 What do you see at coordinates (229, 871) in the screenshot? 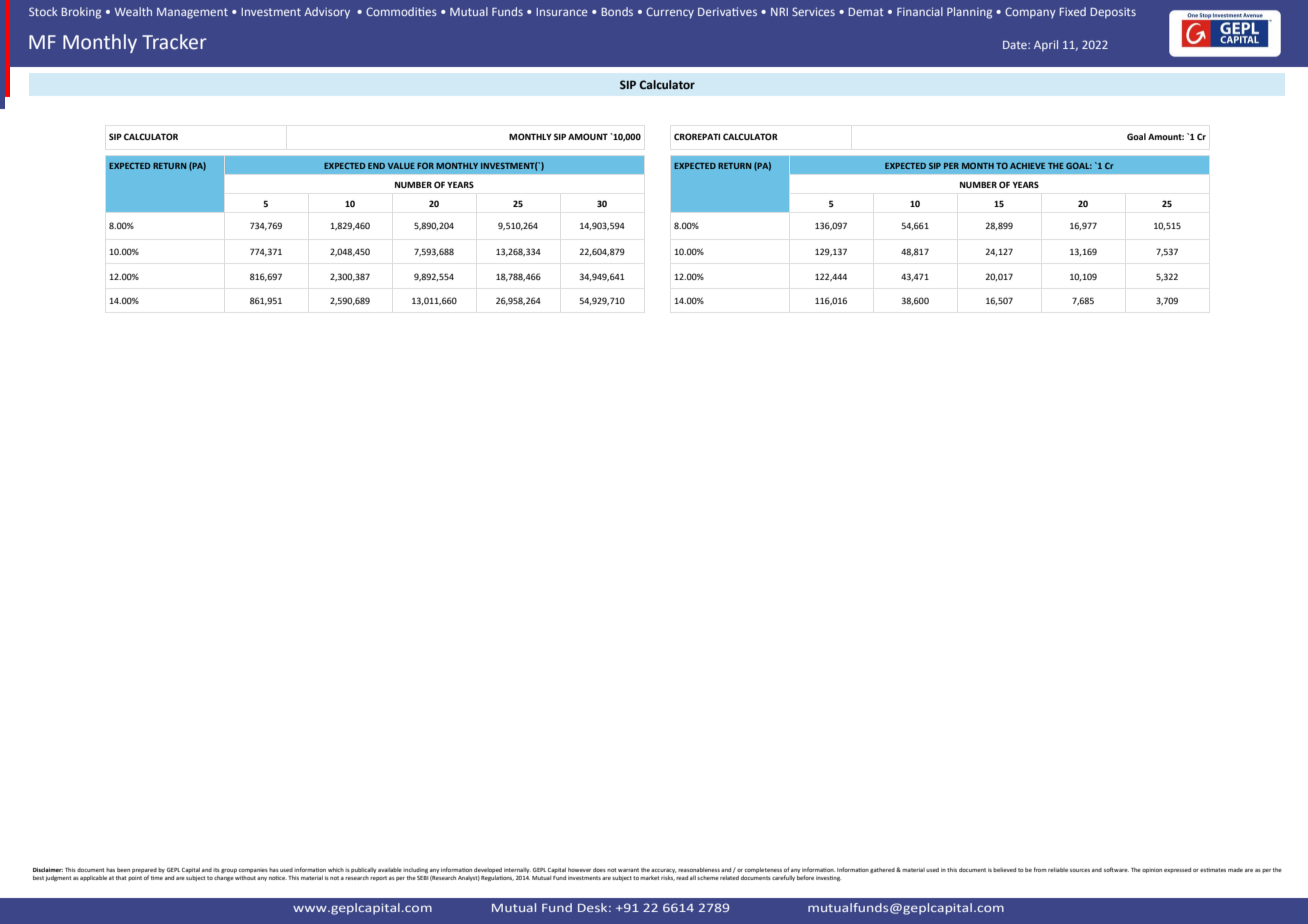
I see `group` at bounding box center [229, 871].
